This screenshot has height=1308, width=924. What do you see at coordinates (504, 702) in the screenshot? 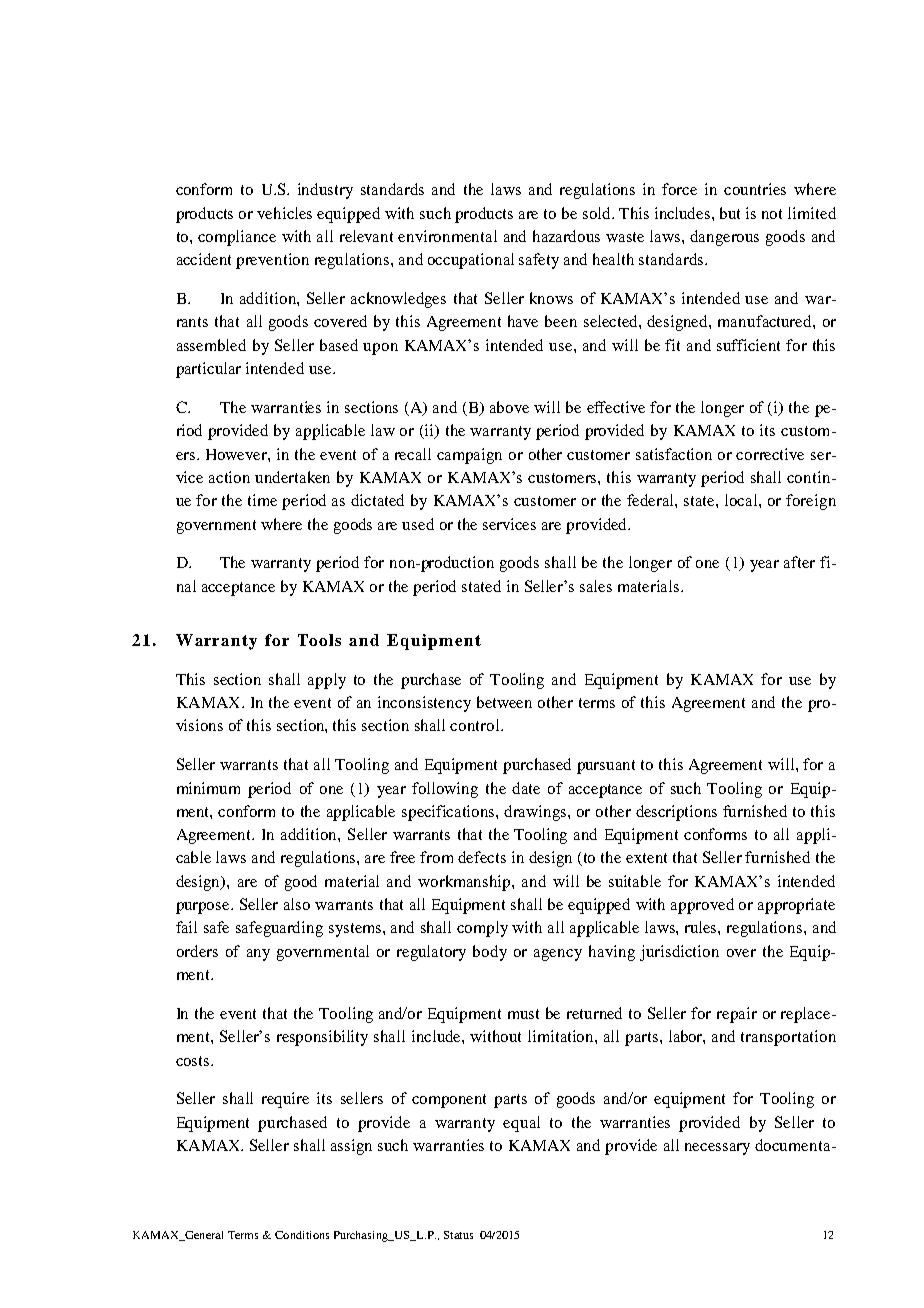
I see `between` at bounding box center [504, 702].
